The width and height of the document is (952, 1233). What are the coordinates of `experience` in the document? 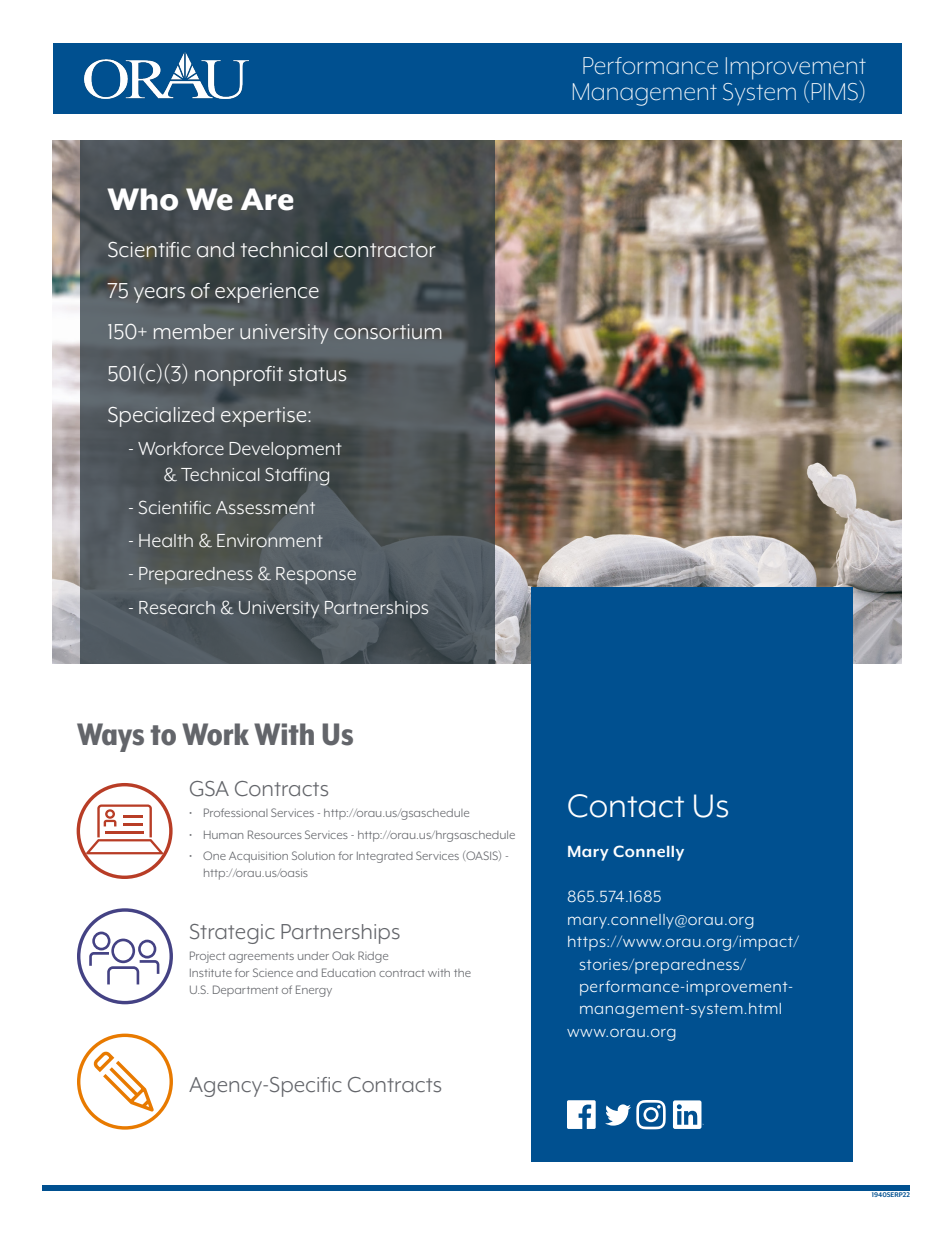 It's located at (267, 293).
